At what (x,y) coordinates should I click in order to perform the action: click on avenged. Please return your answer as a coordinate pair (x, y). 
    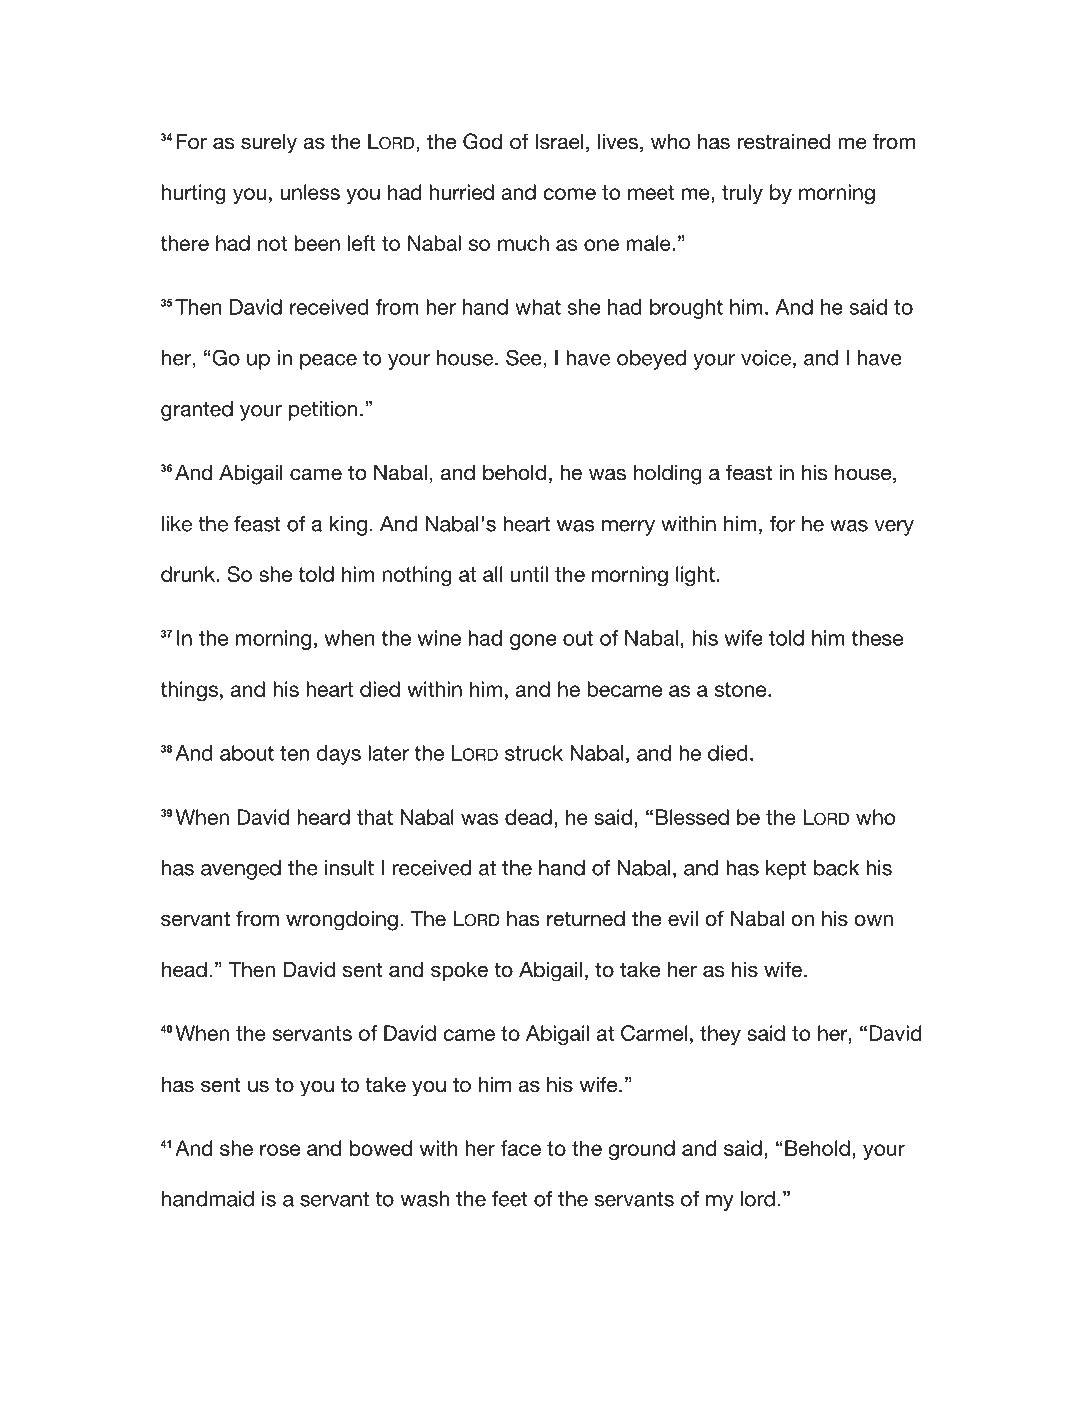
    Looking at the image, I should click on (241, 870).
